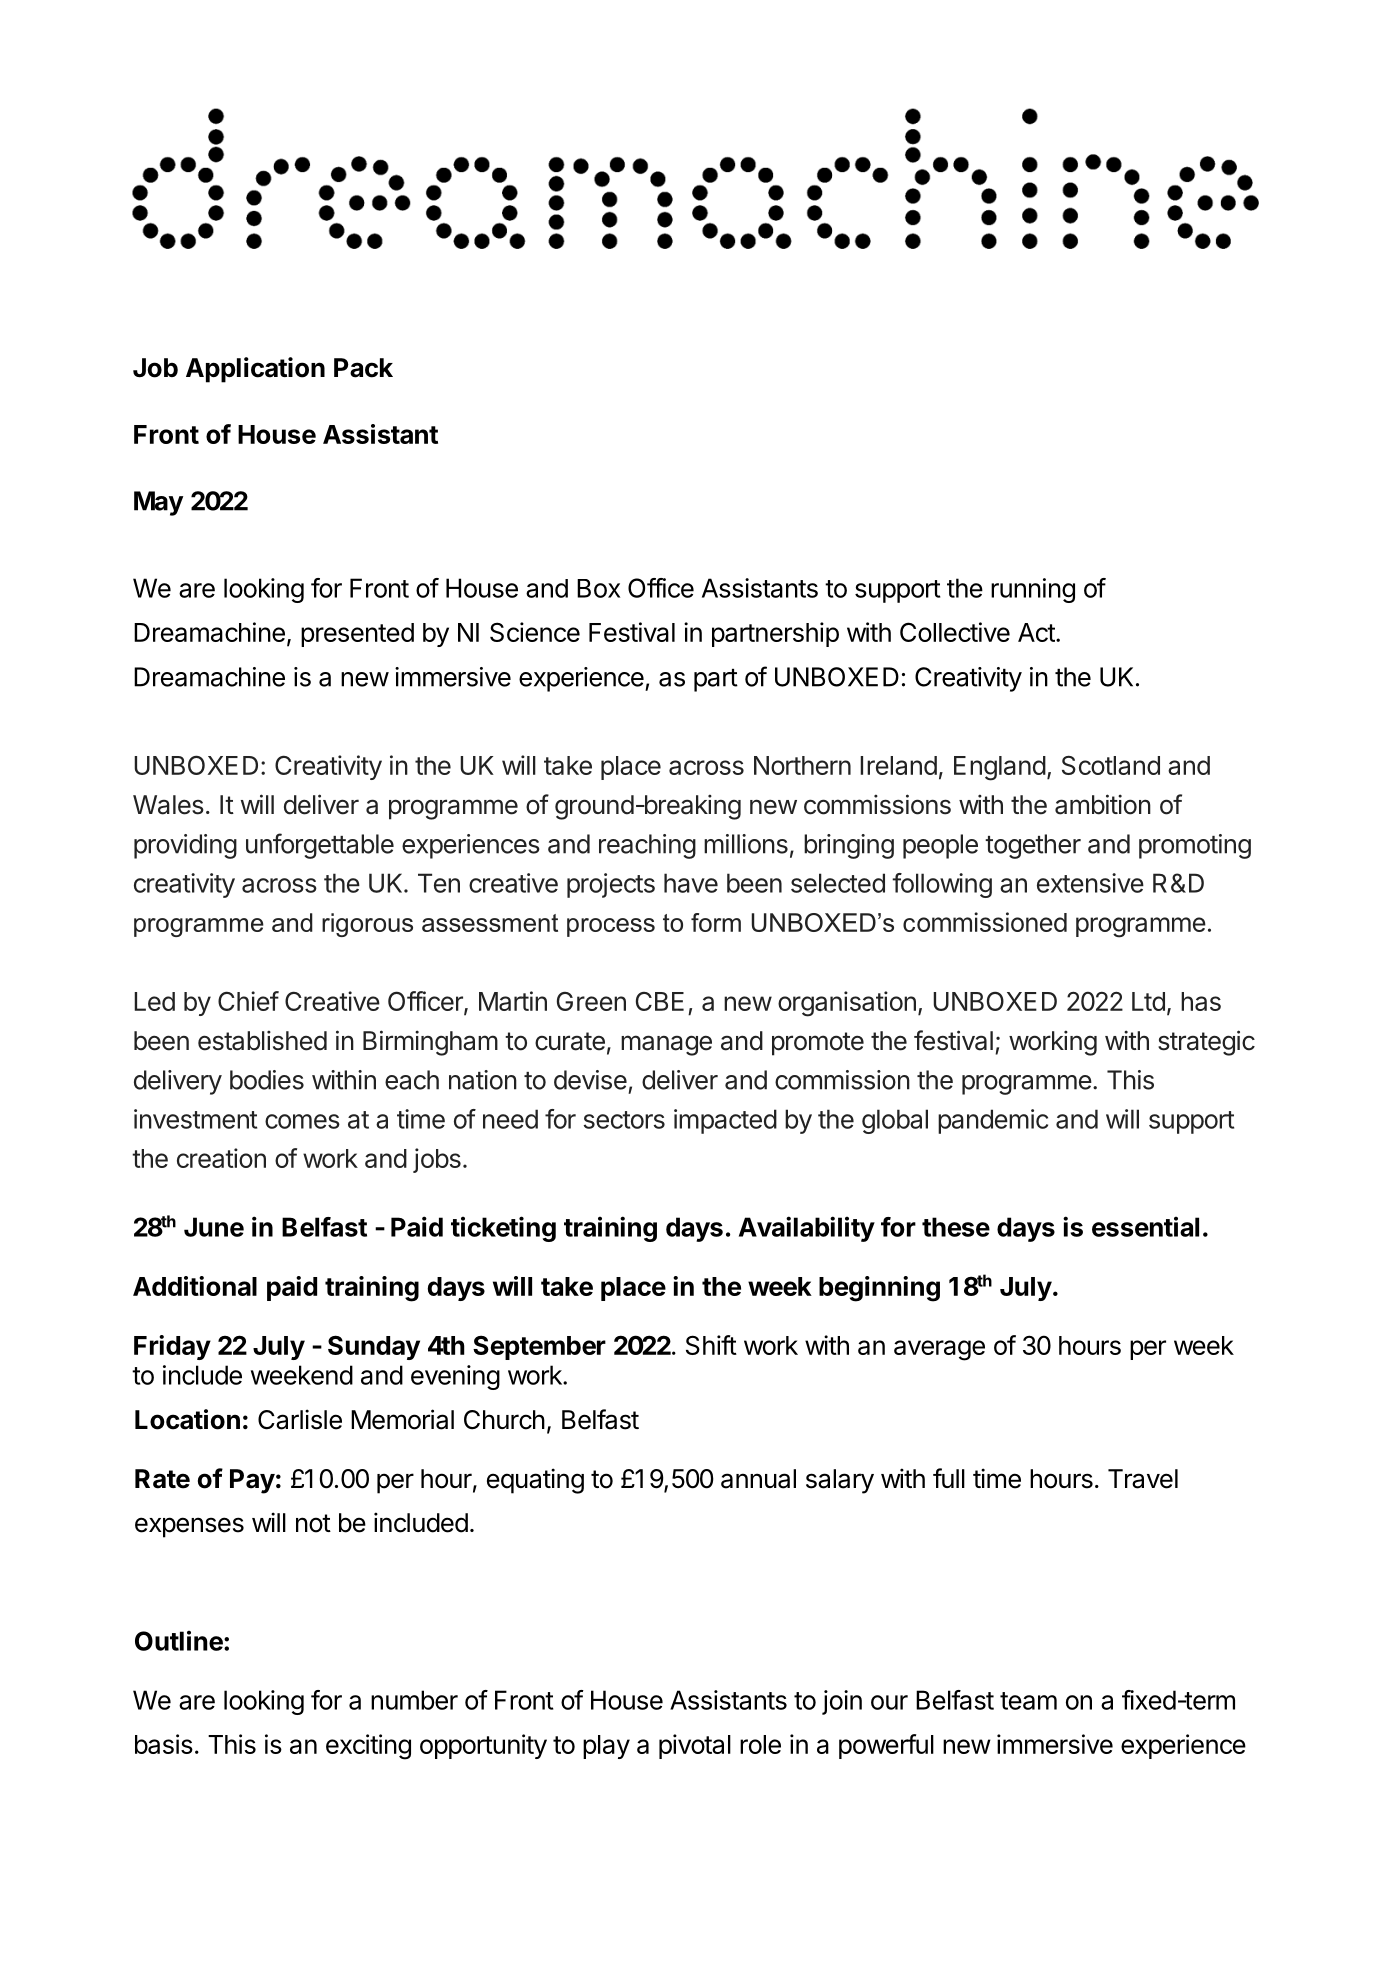 The height and width of the image is (1968, 1393). I want to click on essential, so click(1145, 1226).
